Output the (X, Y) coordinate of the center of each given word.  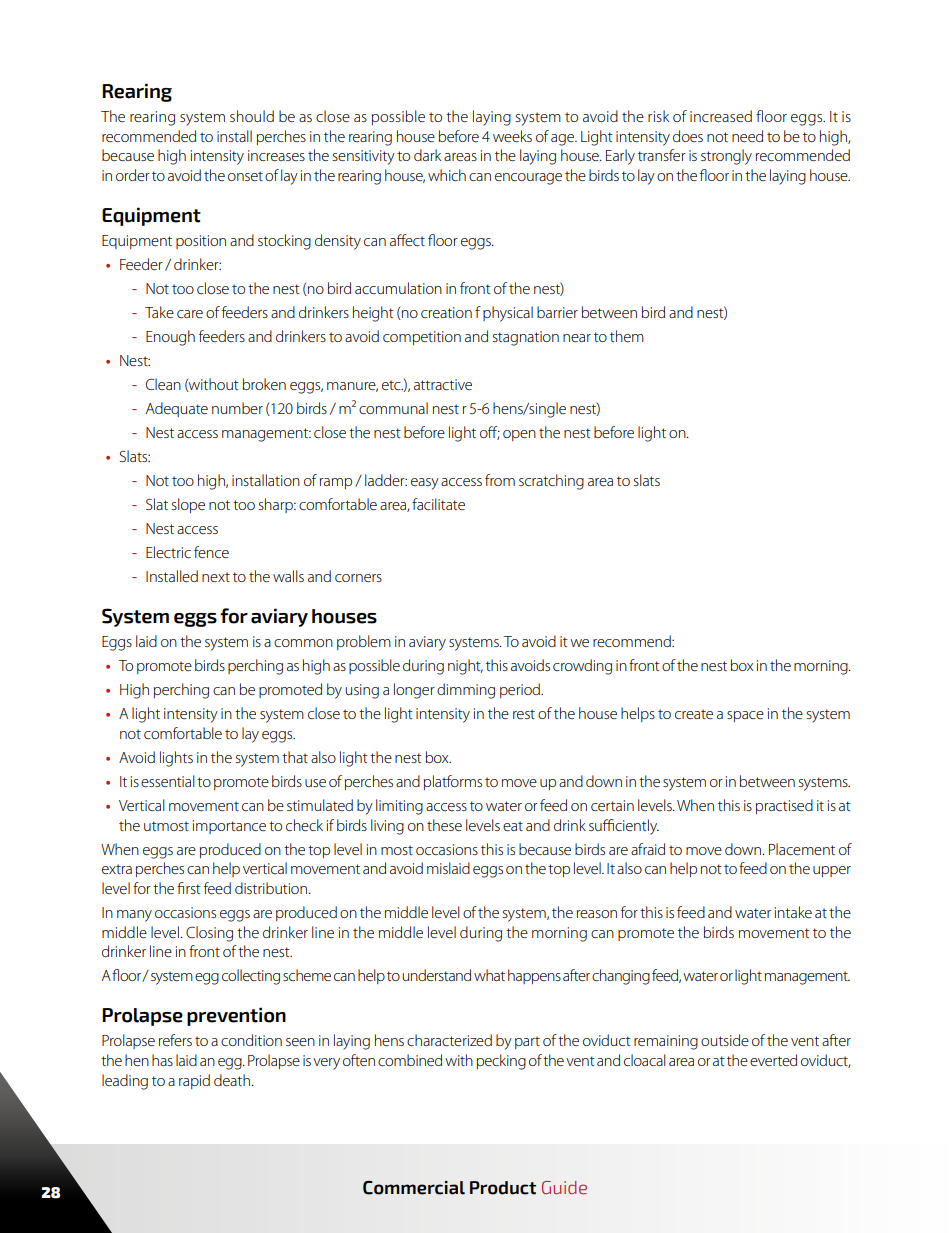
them (627, 336)
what (489, 975)
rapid (194, 1081)
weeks (512, 136)
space (745, 716)
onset (245, 176)
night (465, 667)
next (216, 577)
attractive (443, 384)
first (189, 888)
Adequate (177, 409)
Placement (802, 849)
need (747, 136)
